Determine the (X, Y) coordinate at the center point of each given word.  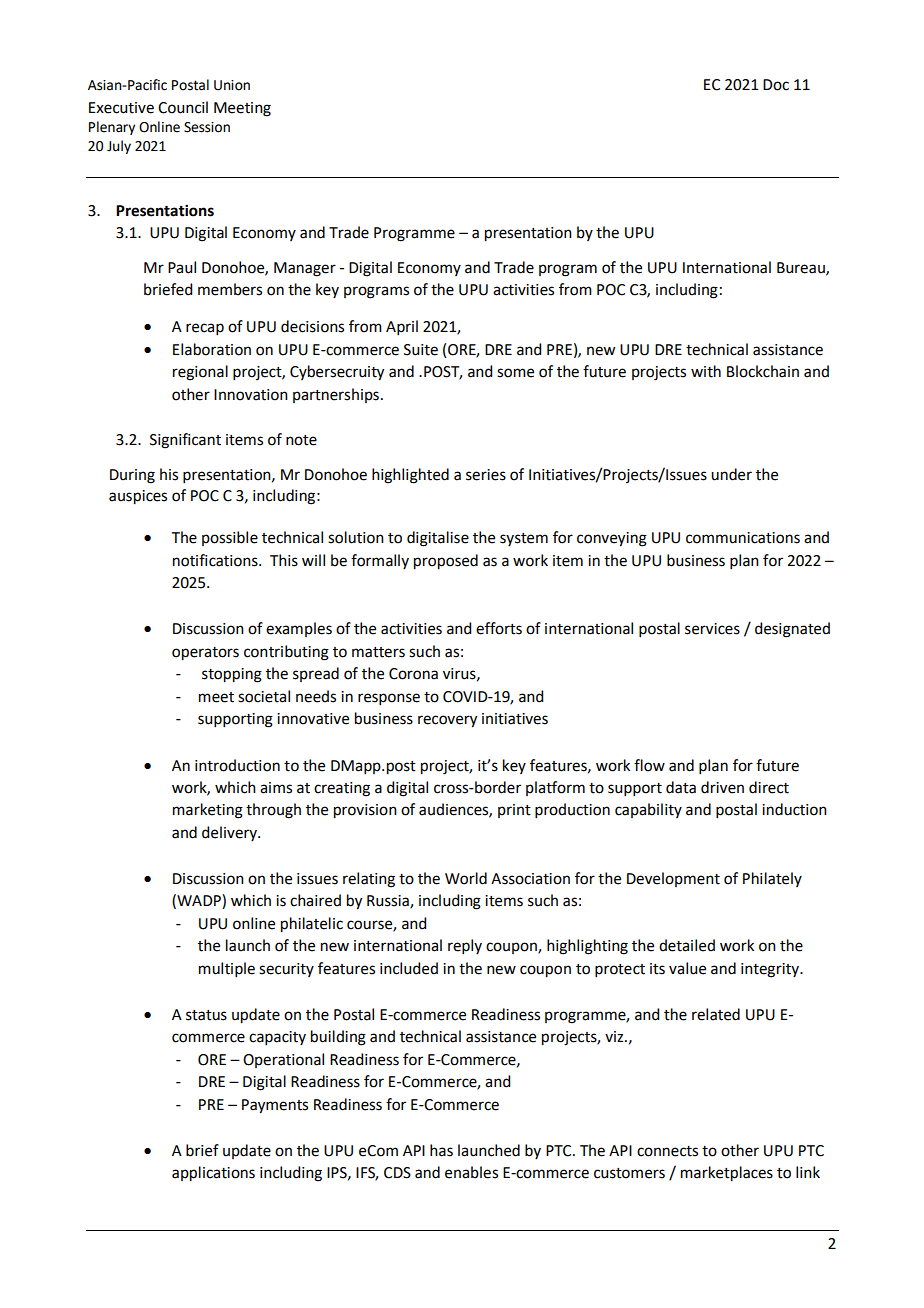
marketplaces (727, 1174)
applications (213, 1174)
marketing (208, 811)
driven (722, 787)
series (486, 475)
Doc (776, 85)
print (514, 811)
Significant (185, 441)
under (731, 474)
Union (232, 85)
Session (207, 127)
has (441, 1150)
